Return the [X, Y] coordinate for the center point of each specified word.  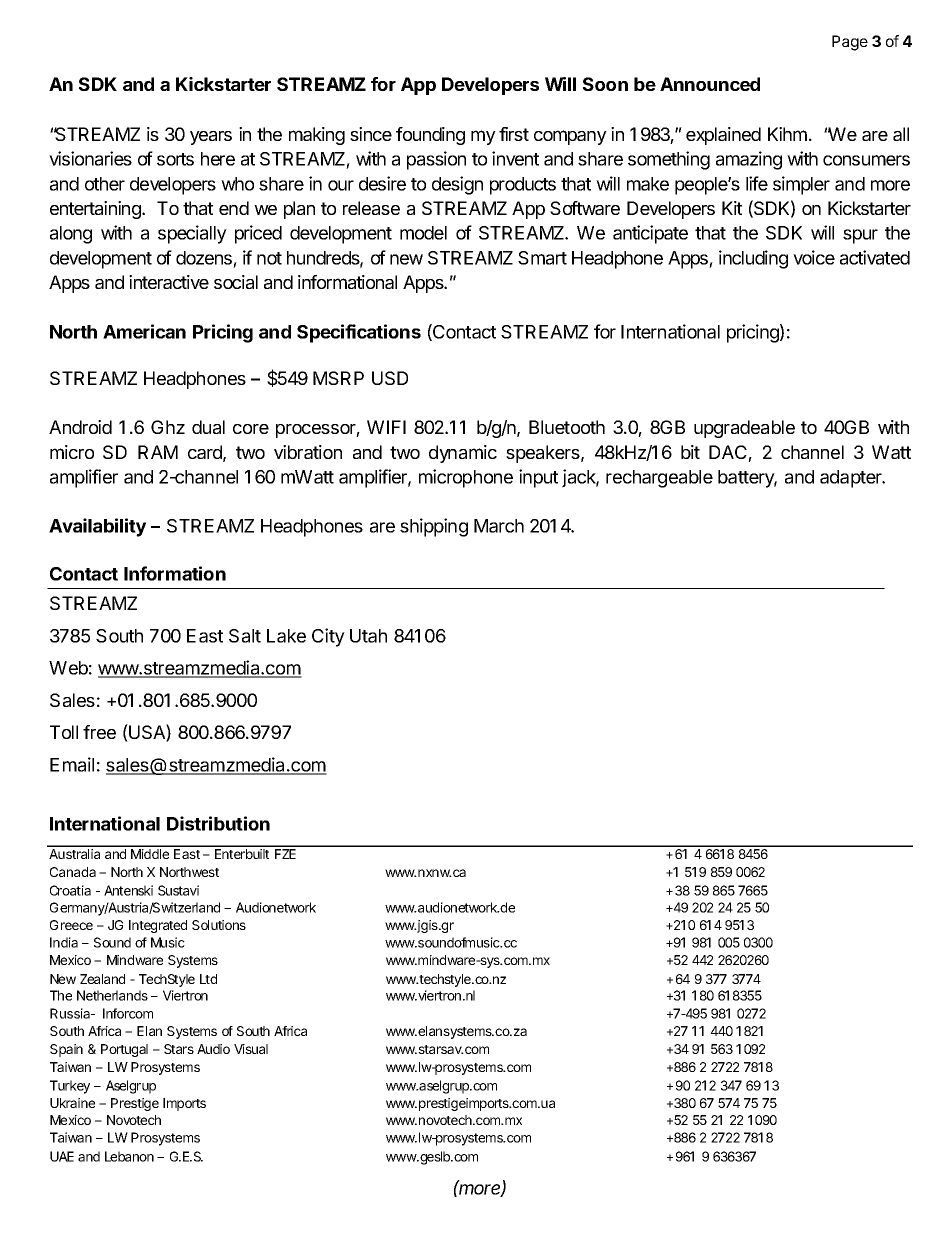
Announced [710, 84]
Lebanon [129, 1156]
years [211, 138]
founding [430, 136]
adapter [852, 479]
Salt [245, 636]
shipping [434, 527]
